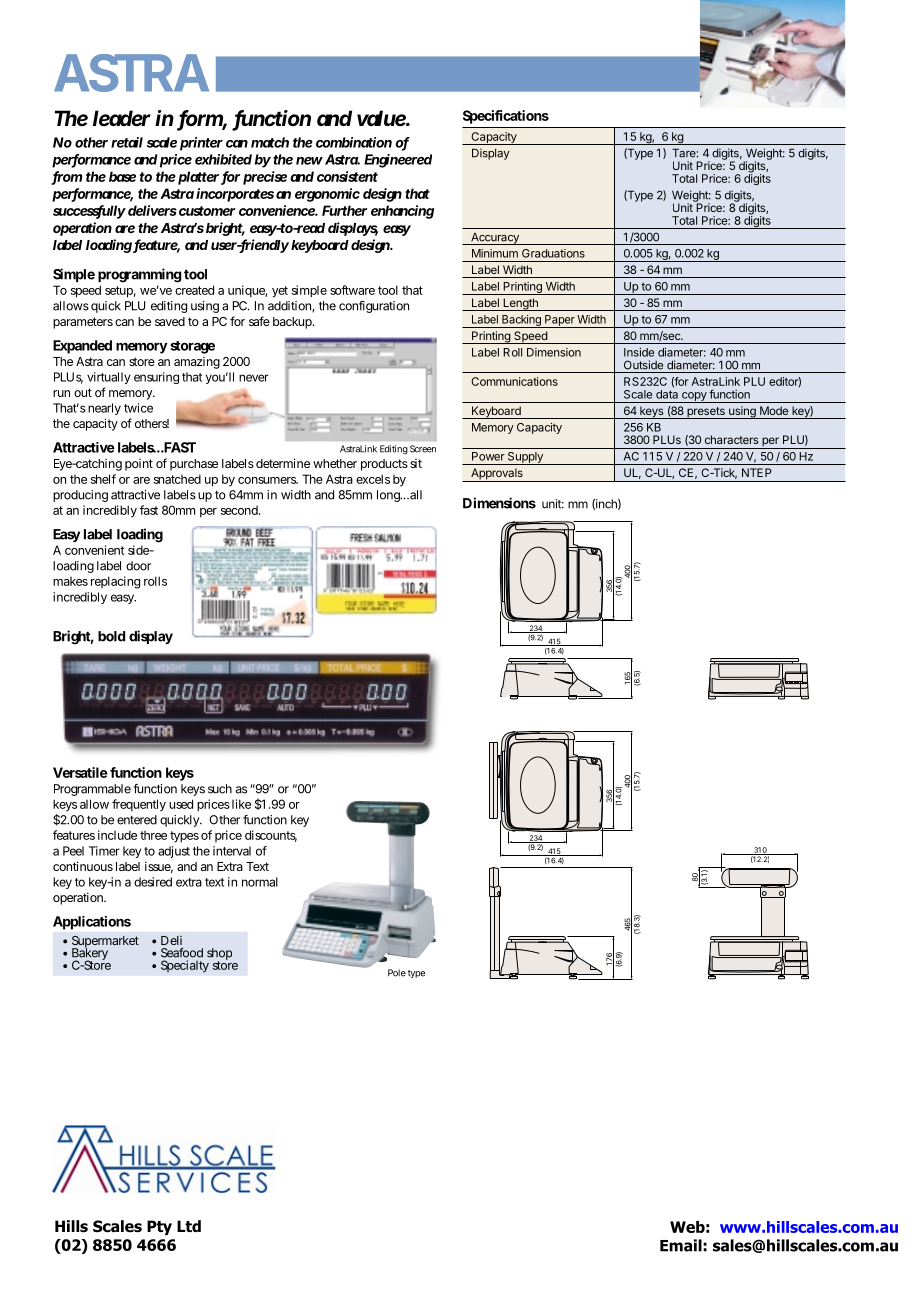 This screenshot has height=1307, width=924. Describe the element at coordinates (497, 475) in the screenshot. I see `Approvals` at that location.
